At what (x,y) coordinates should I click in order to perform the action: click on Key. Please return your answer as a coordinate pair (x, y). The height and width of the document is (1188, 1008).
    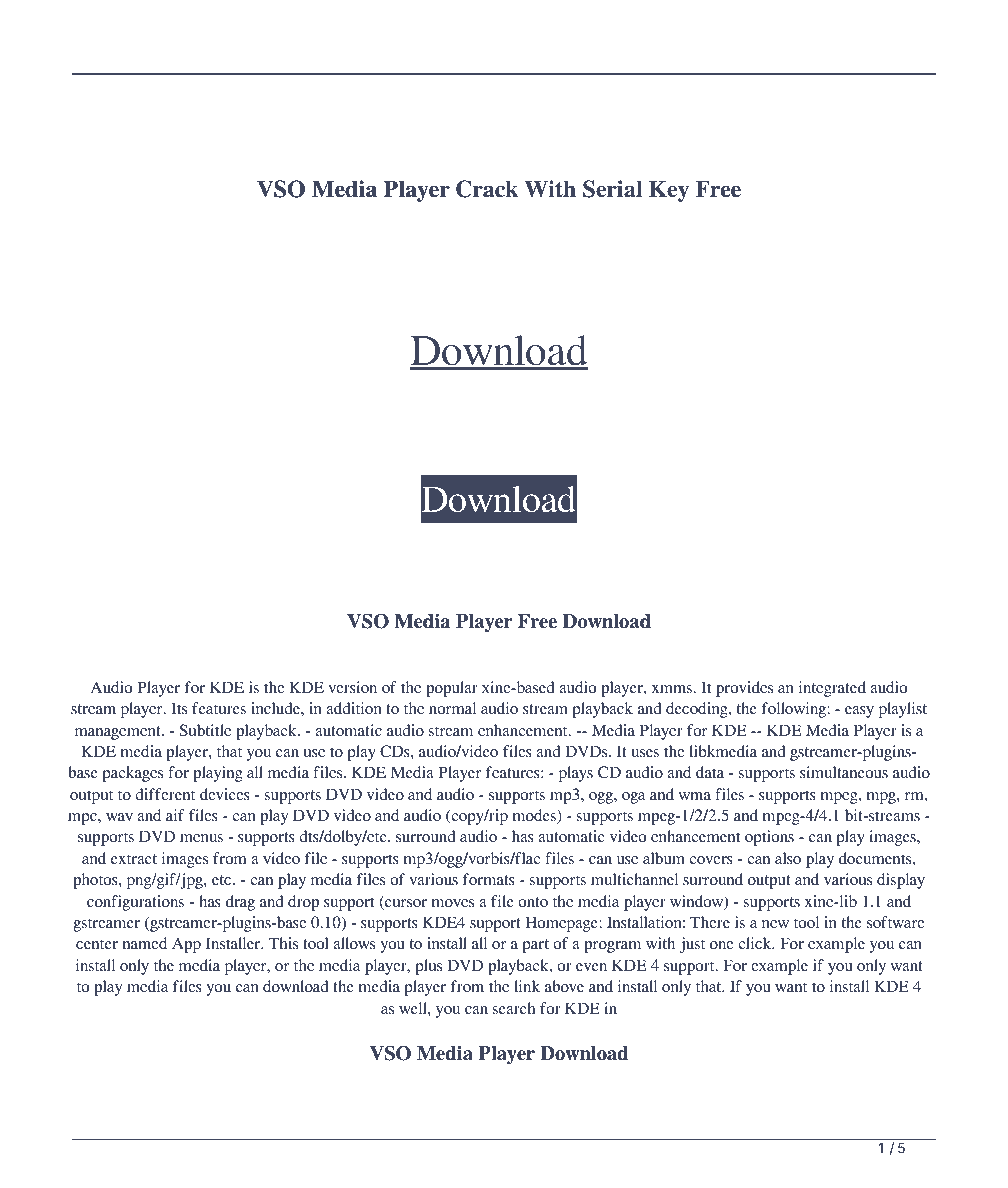
    Looking at the image, I should click on (669, 191).
